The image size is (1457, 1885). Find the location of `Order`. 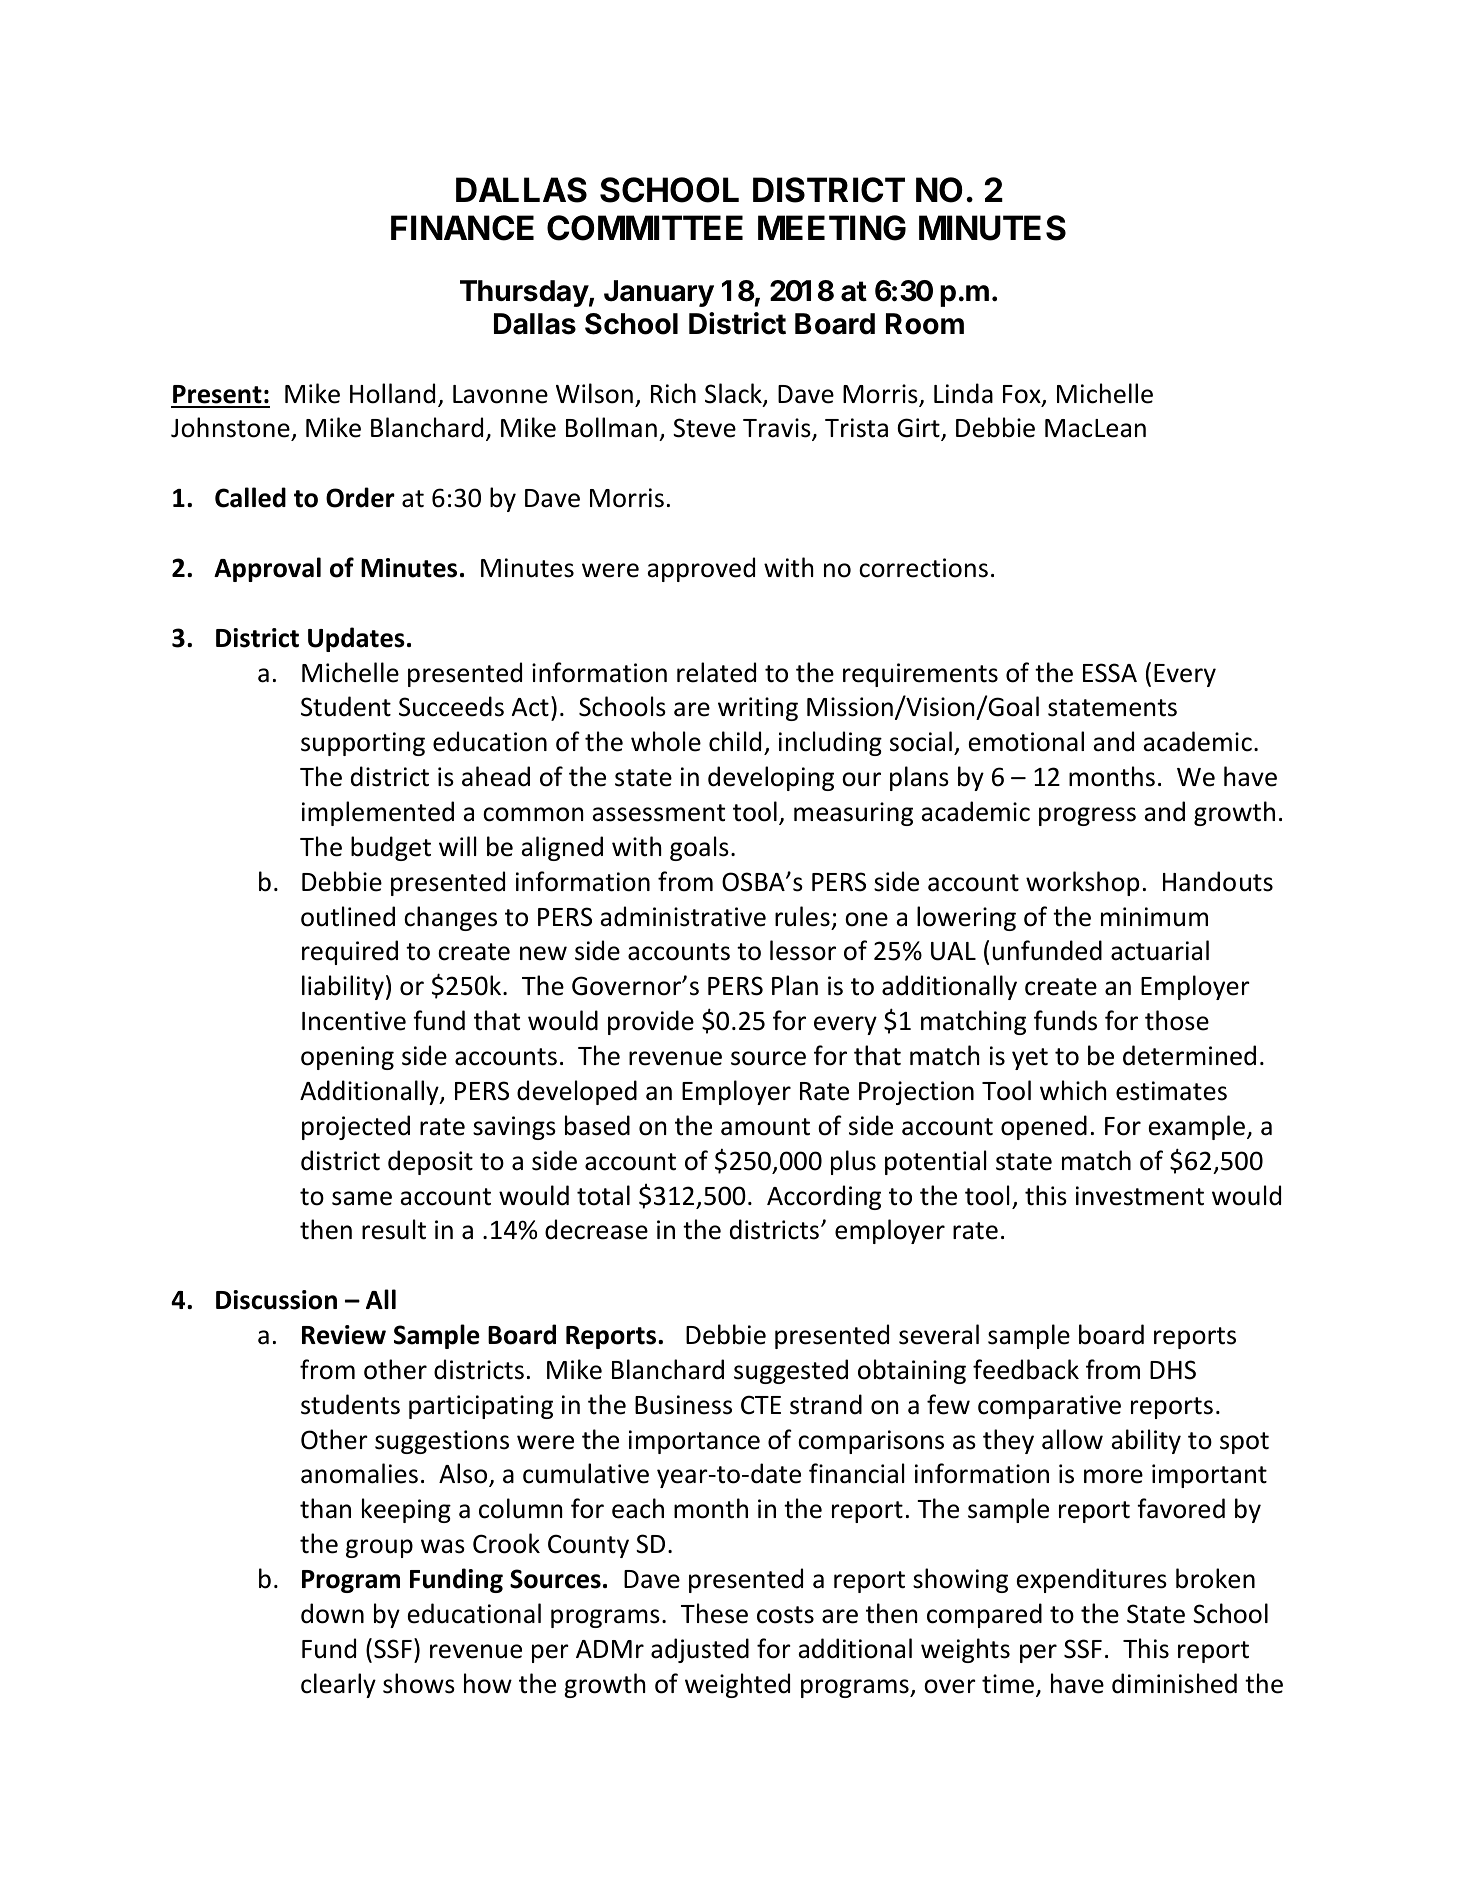

Order is located at coordinates (360, 497).
